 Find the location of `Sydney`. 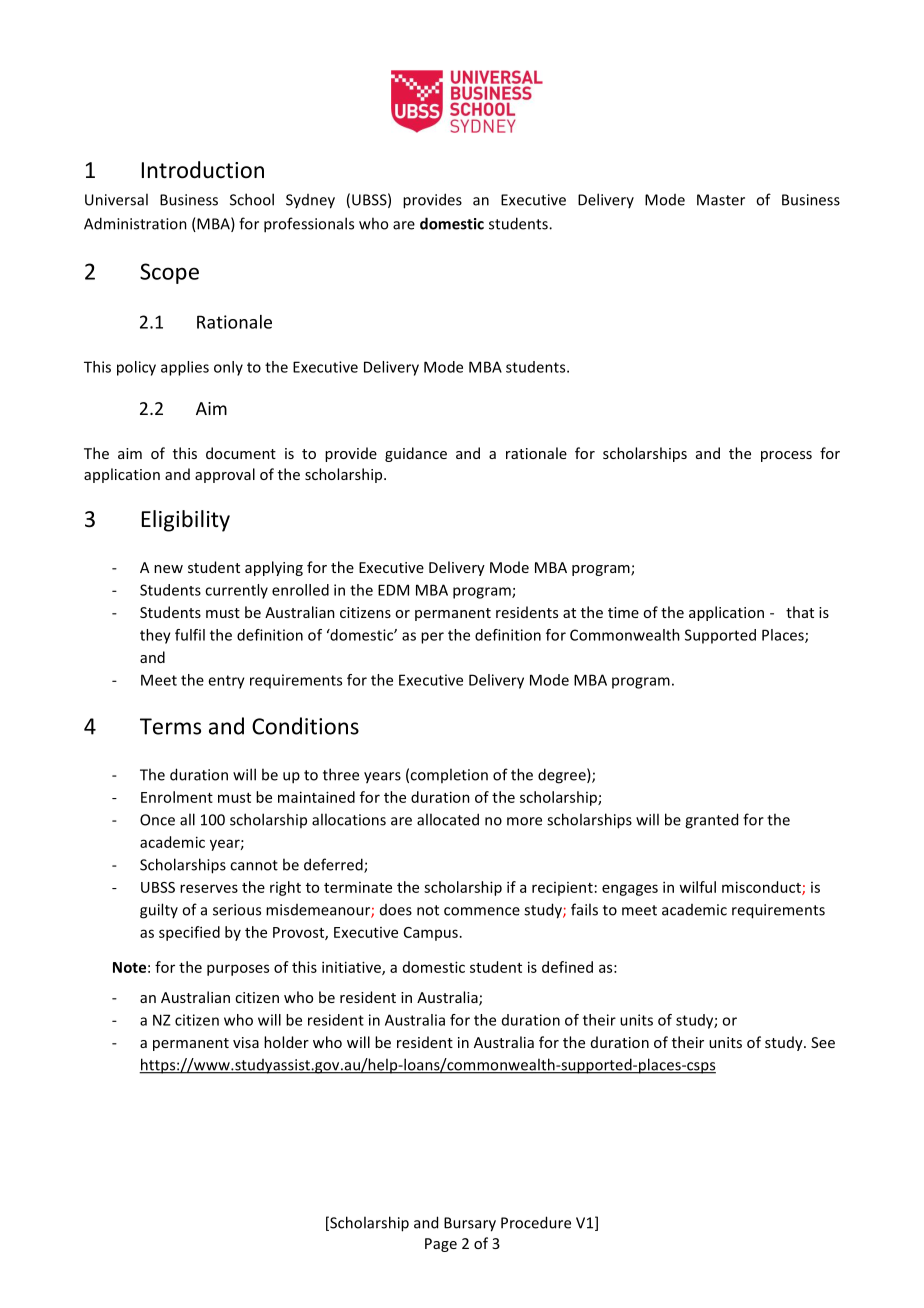

Sydney is located at coordinates (310, 201).
